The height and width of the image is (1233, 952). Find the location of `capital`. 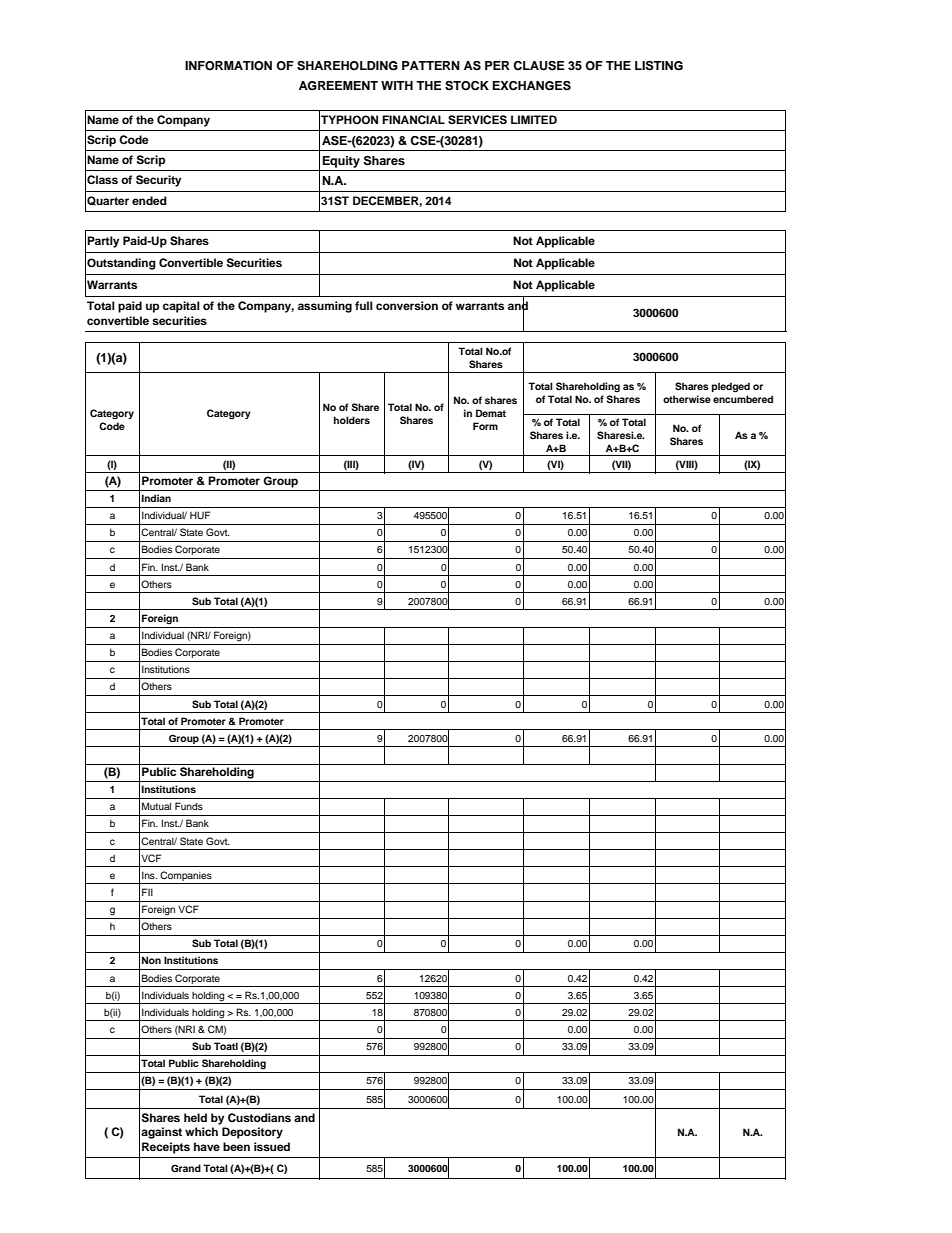

capital is located at coordinates (181, 307).
